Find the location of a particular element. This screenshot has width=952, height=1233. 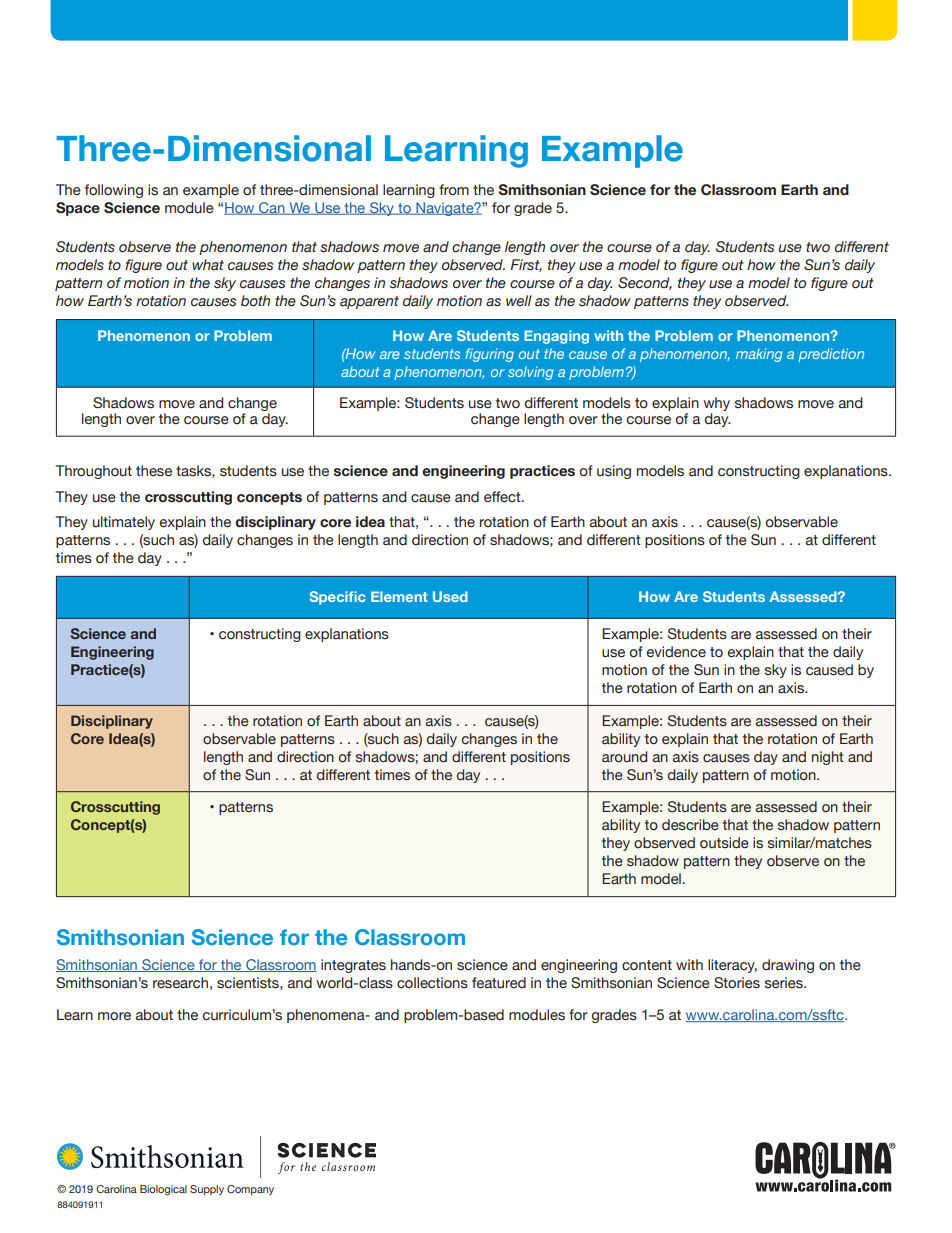

evidence is located at coordinates (676, 652).
